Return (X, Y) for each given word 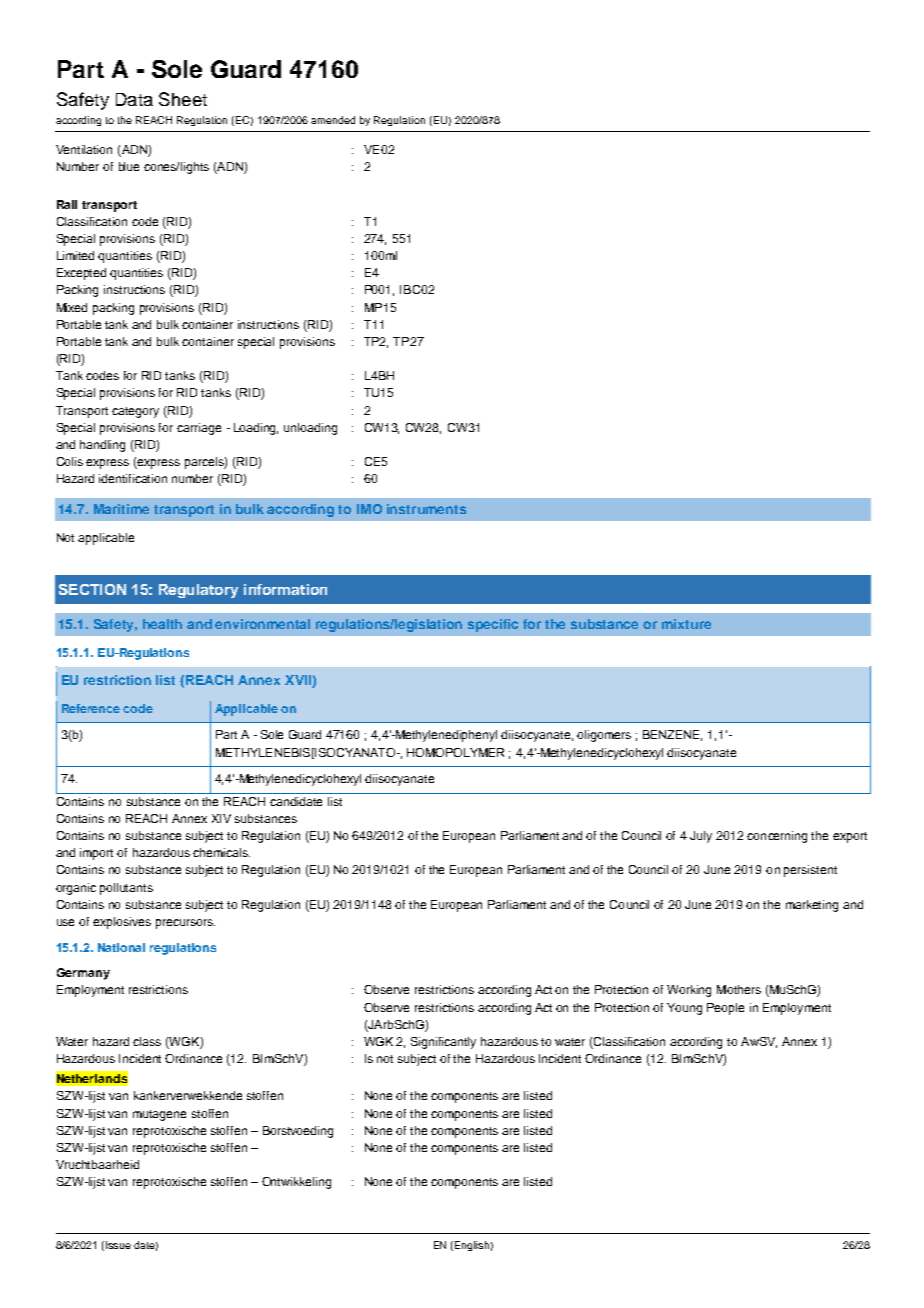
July (701, 837)
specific (493, 625)
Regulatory (198, 591)
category (135, 412)
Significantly (443, 1043)
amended (333, 120)
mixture (686, 624)
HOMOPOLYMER (455, 752)
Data (134, 99)
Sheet (183, 99)
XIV (221, 818)
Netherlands (92, 1079)
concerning (777, 837)
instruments (426, 509)
